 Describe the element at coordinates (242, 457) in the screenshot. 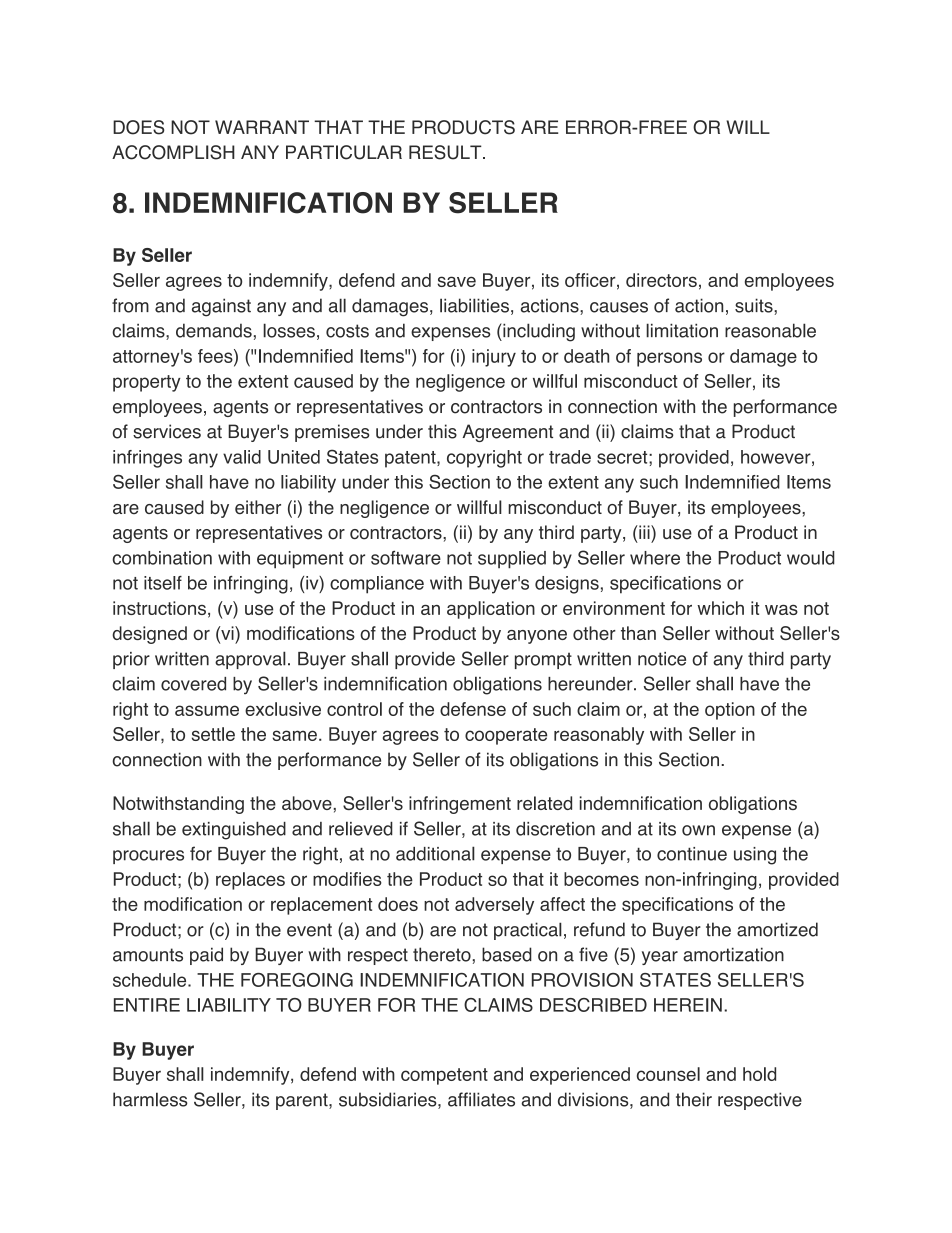

I see `valid` at that location.
